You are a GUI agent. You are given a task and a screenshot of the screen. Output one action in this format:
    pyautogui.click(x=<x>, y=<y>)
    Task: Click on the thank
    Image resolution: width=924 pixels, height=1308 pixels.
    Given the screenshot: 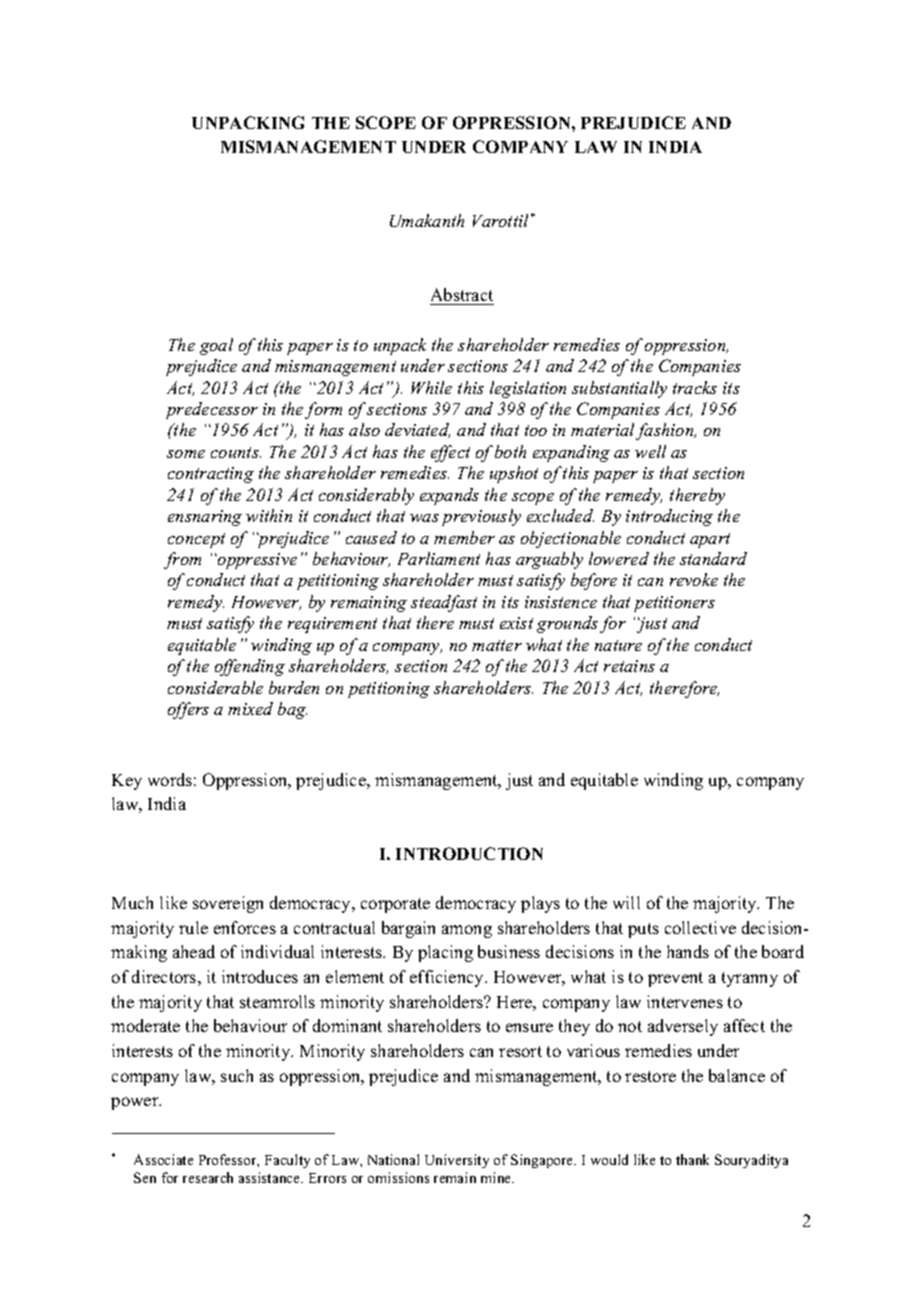 What is the action you would take?
    pyautogui.click(x=692, y=1159)
